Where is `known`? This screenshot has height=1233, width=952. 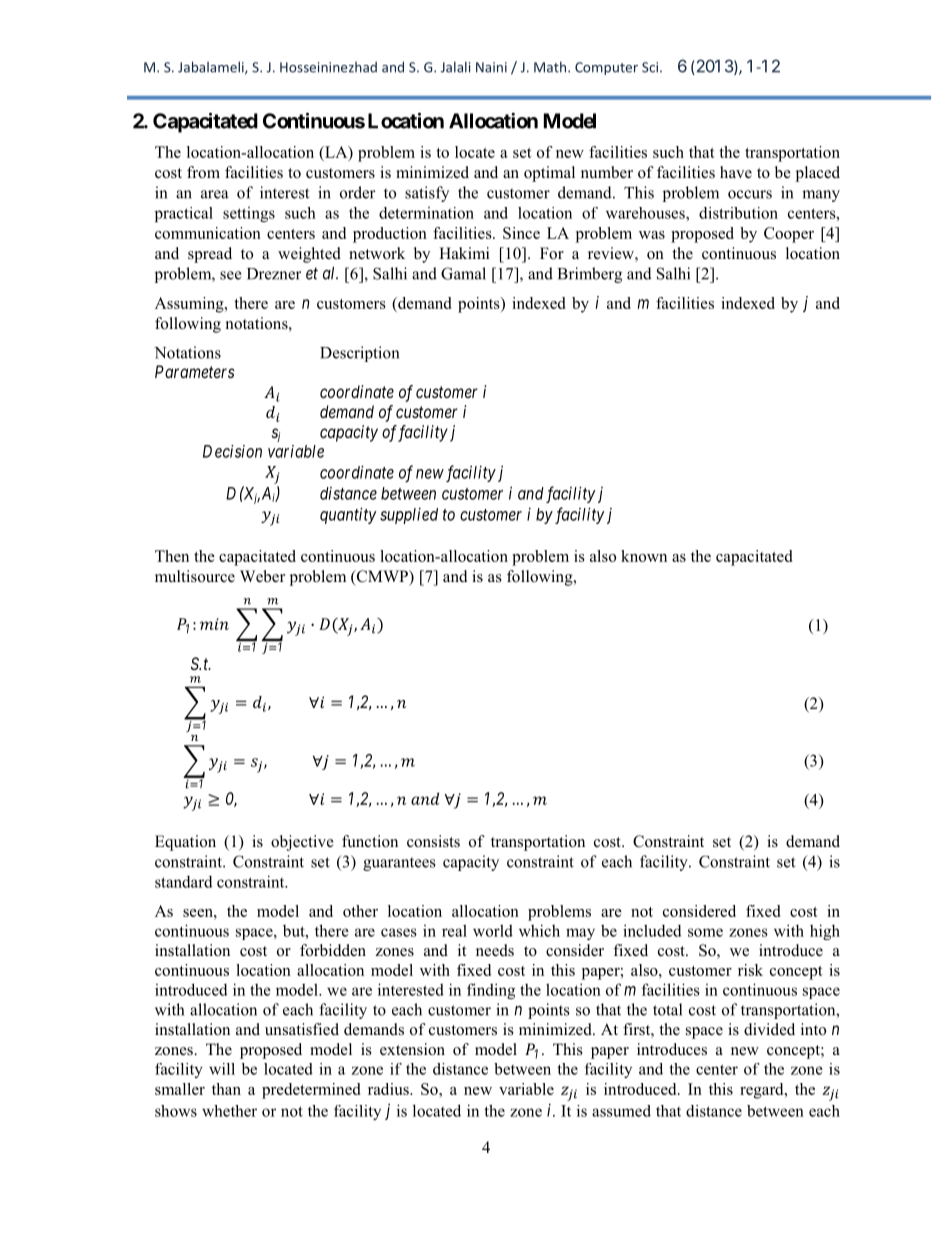
known is located at coordinates (644, 556).
